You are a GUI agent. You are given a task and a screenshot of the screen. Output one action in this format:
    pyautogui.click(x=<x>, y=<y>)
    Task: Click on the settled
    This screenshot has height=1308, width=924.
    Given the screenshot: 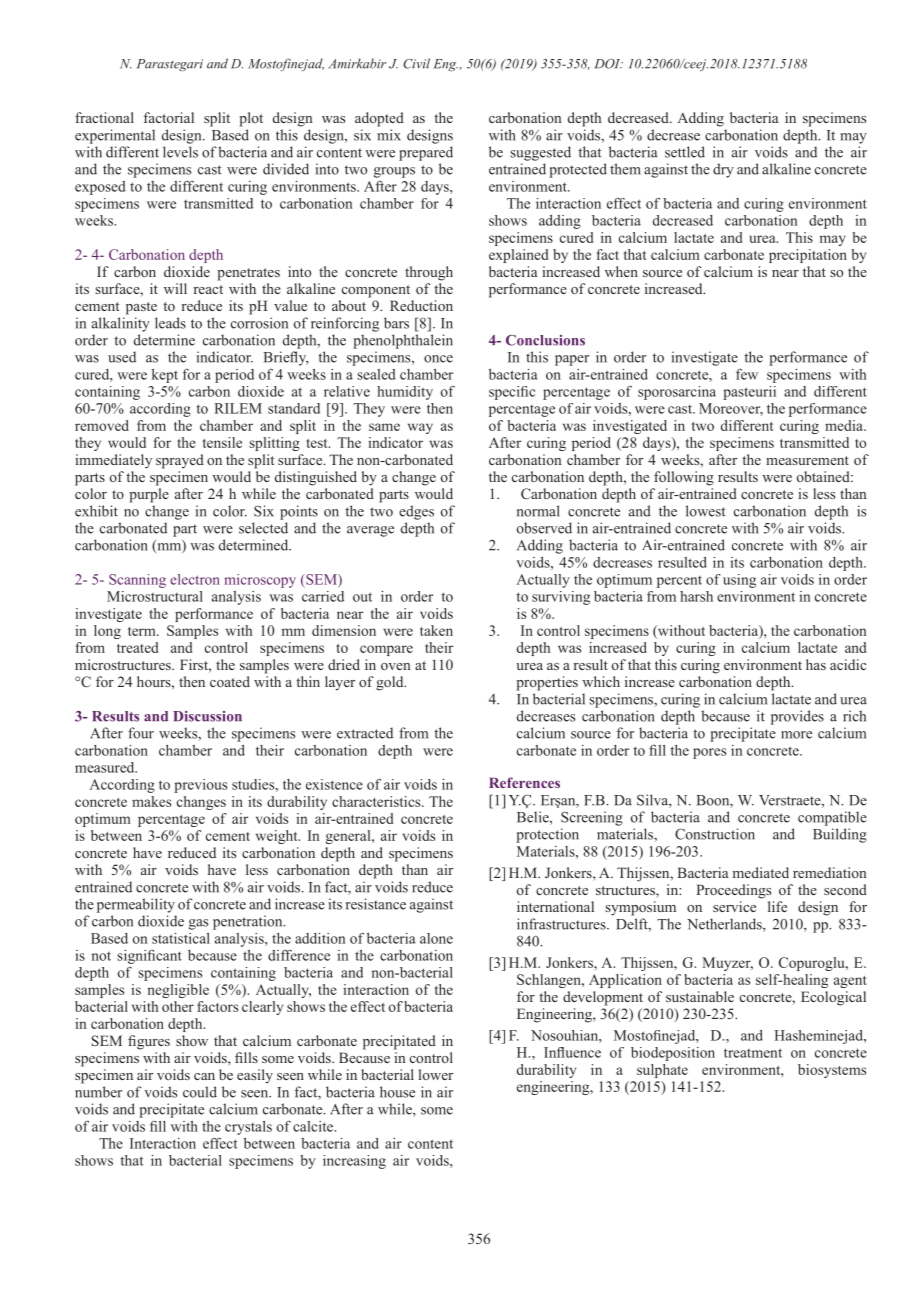 What is the action you would take?
    pyautogui.click(x=685, y=152)
